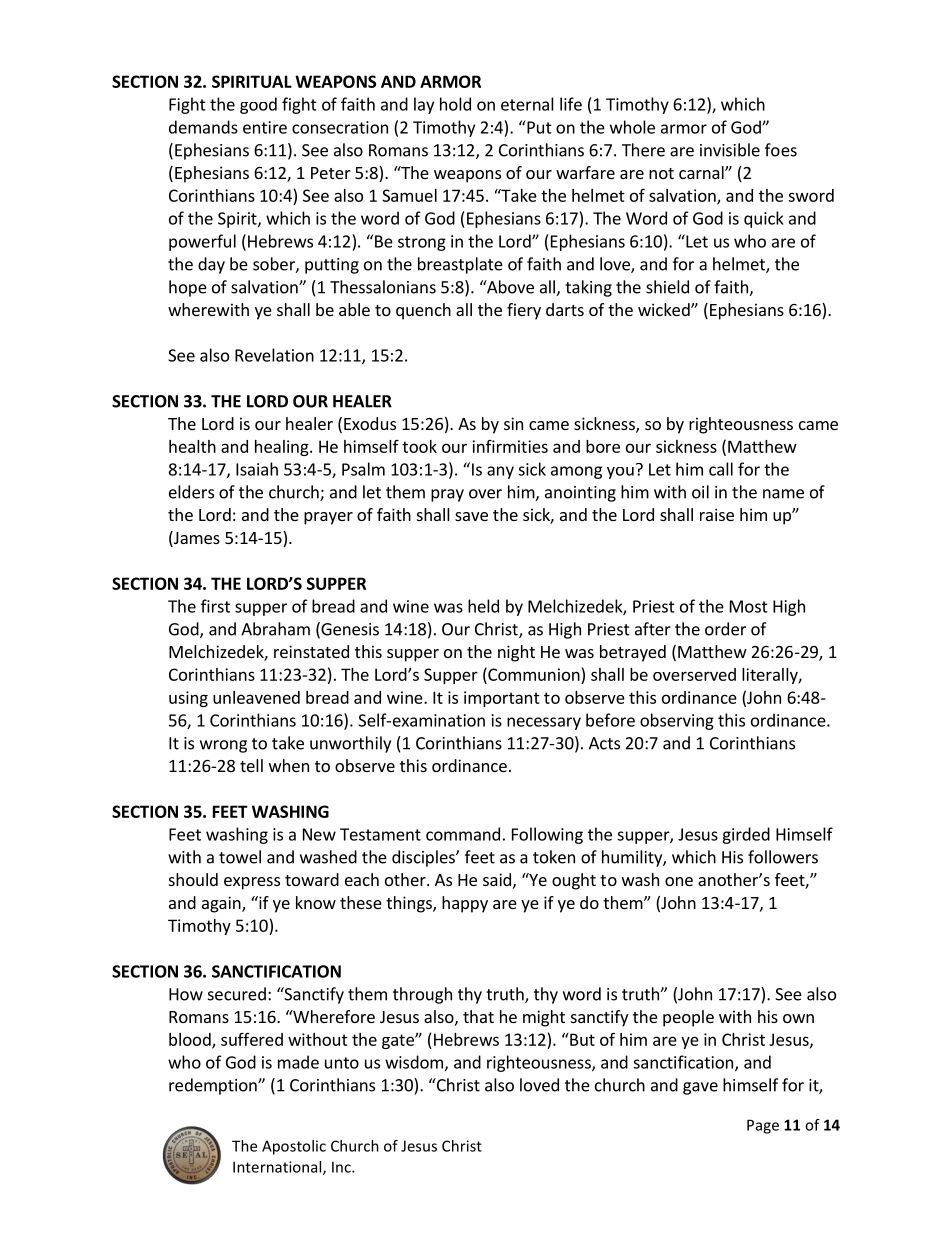 The height and width of the screenshot is (1233, 952). What do you see at coordinates (763, 1126) in the screenshot?
I see `Page` at bounding box center [763, 1126].
